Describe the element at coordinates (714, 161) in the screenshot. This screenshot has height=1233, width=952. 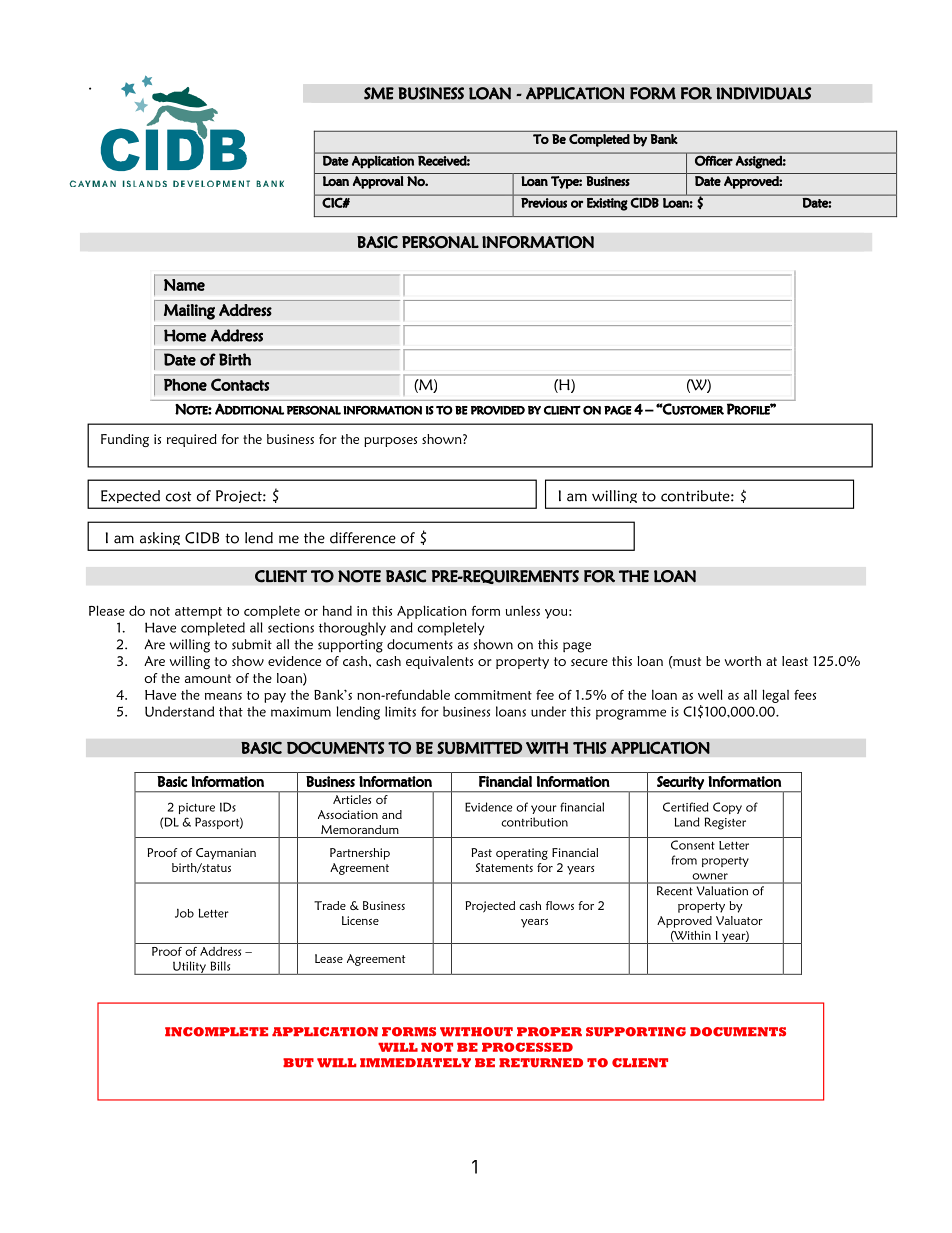
I see `Officer` at that location.
